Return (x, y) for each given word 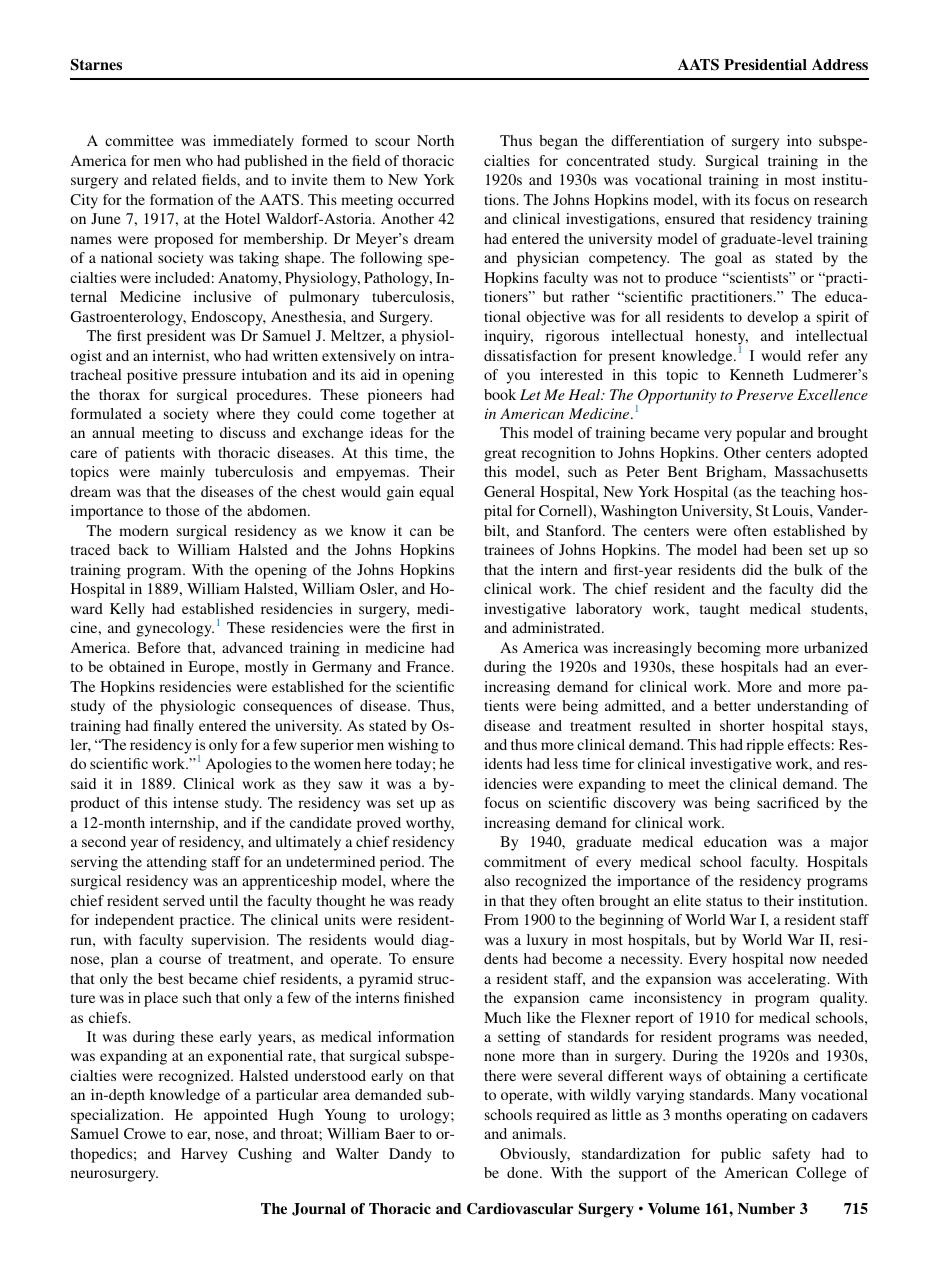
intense (196, 802)
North (435, 140)
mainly (182, 473)
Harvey (204, 1155)
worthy (430, 824)
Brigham (735, 473)
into (799, 140)
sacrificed (788, 802)
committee (139, 140)
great (500, 455)
